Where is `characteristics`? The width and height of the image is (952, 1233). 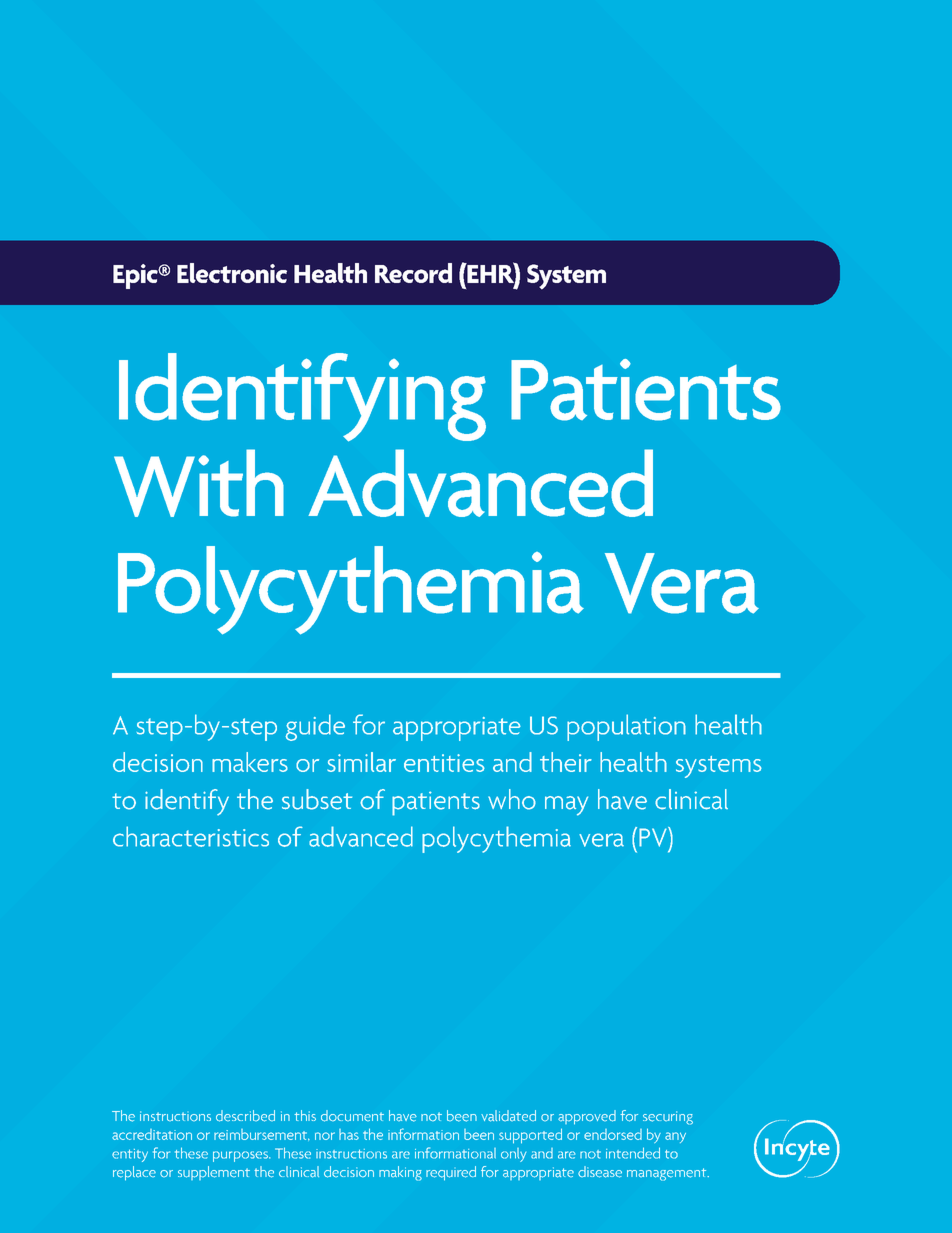
characteristics is located at coordinates (191, 836).
